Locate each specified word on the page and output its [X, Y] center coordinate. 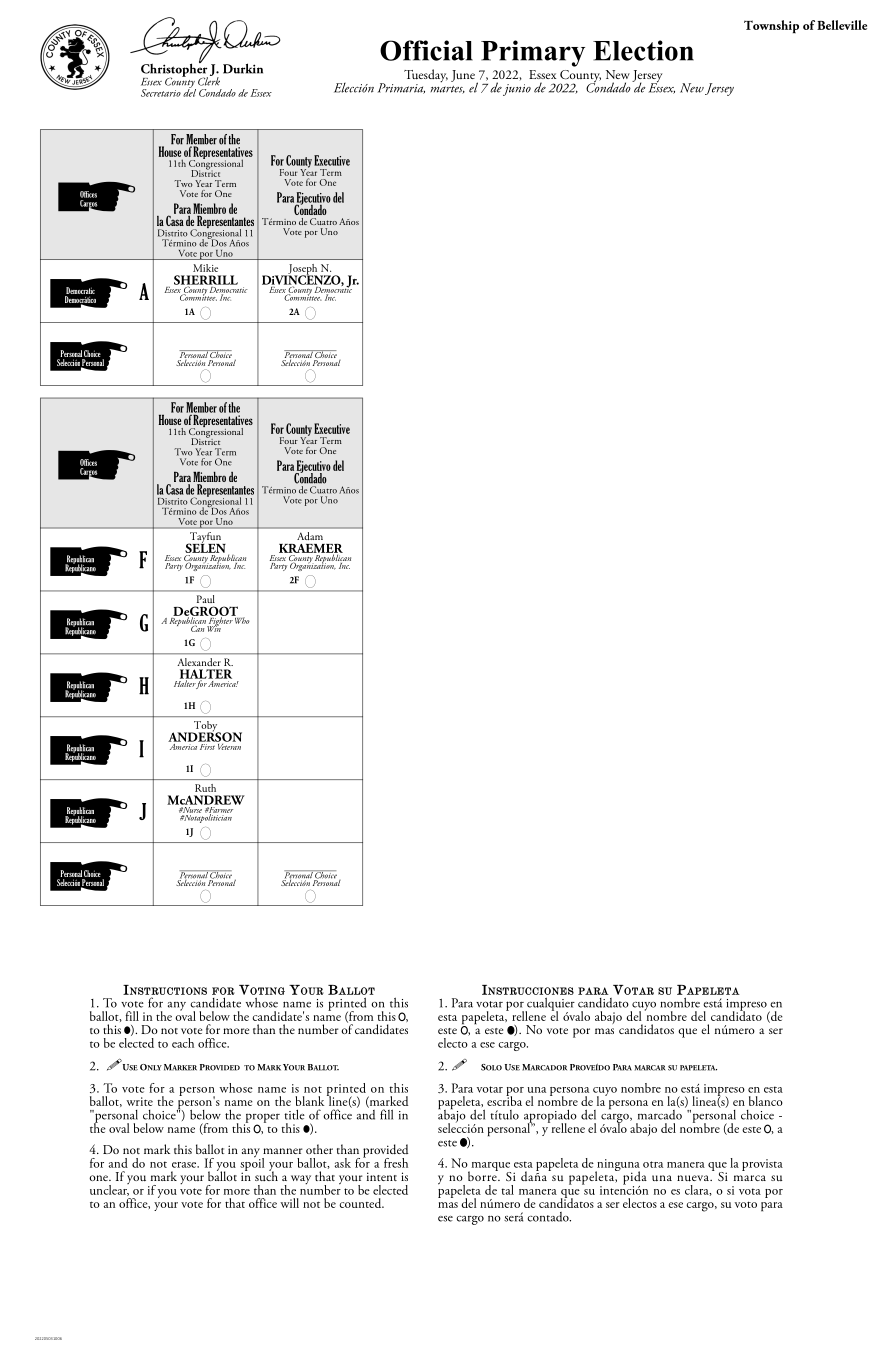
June [464, 77]
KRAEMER [311, 549]
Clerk [209, 80]
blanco [766, 1101]
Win [213, 627]
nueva [694, 1178]
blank [309, 1101]
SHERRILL [206, 281]
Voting [262, 990]
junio [517, 90]
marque [490, 1167]
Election [643, 50]
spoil [252, 1164]
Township [771, 26]
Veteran [228, 745]
